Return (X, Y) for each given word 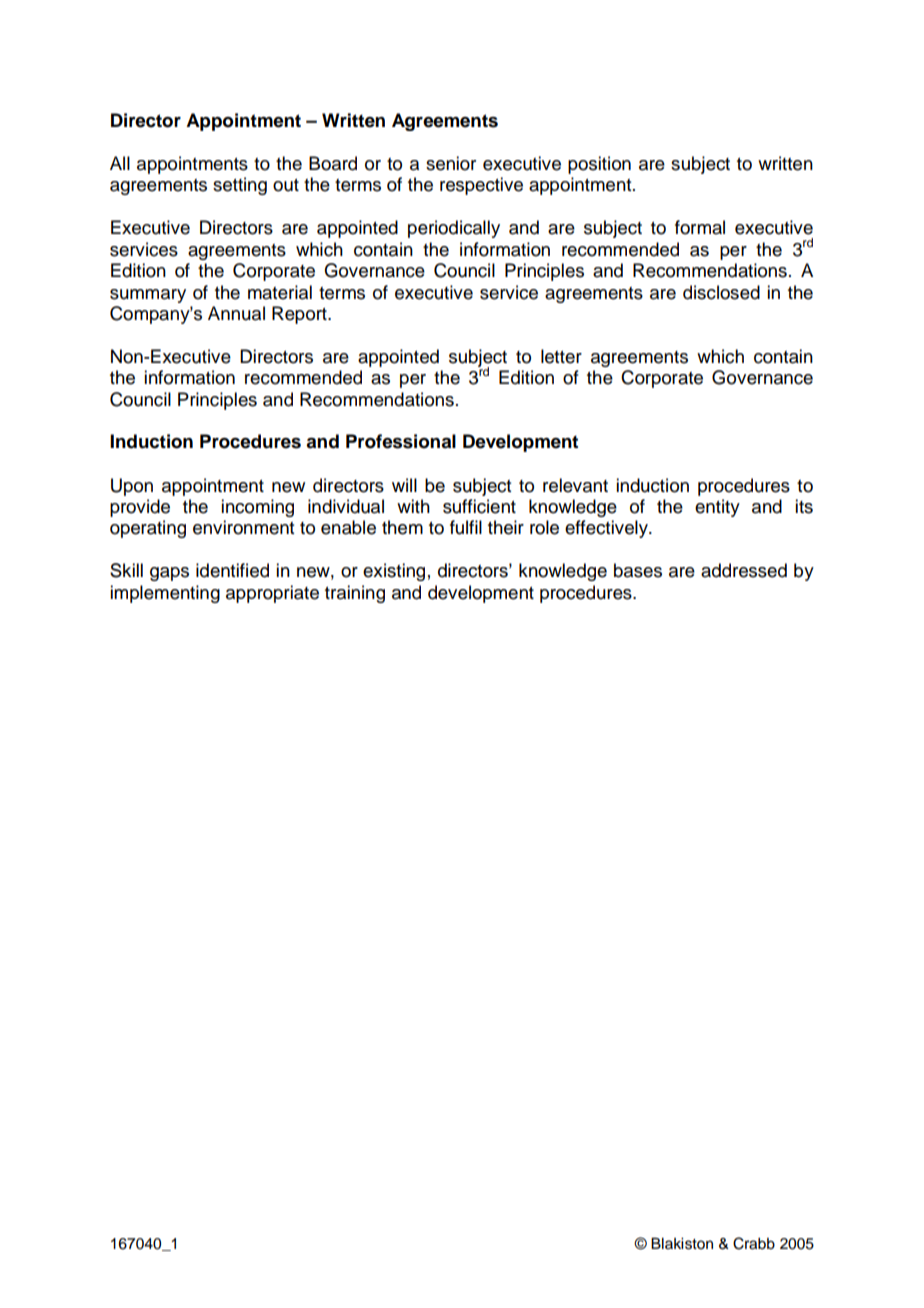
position (599, 165)
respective (481, 186)
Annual (236, 313)
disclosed (721, 292)
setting (240, 186)
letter (561, 356)
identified (232, 570)
